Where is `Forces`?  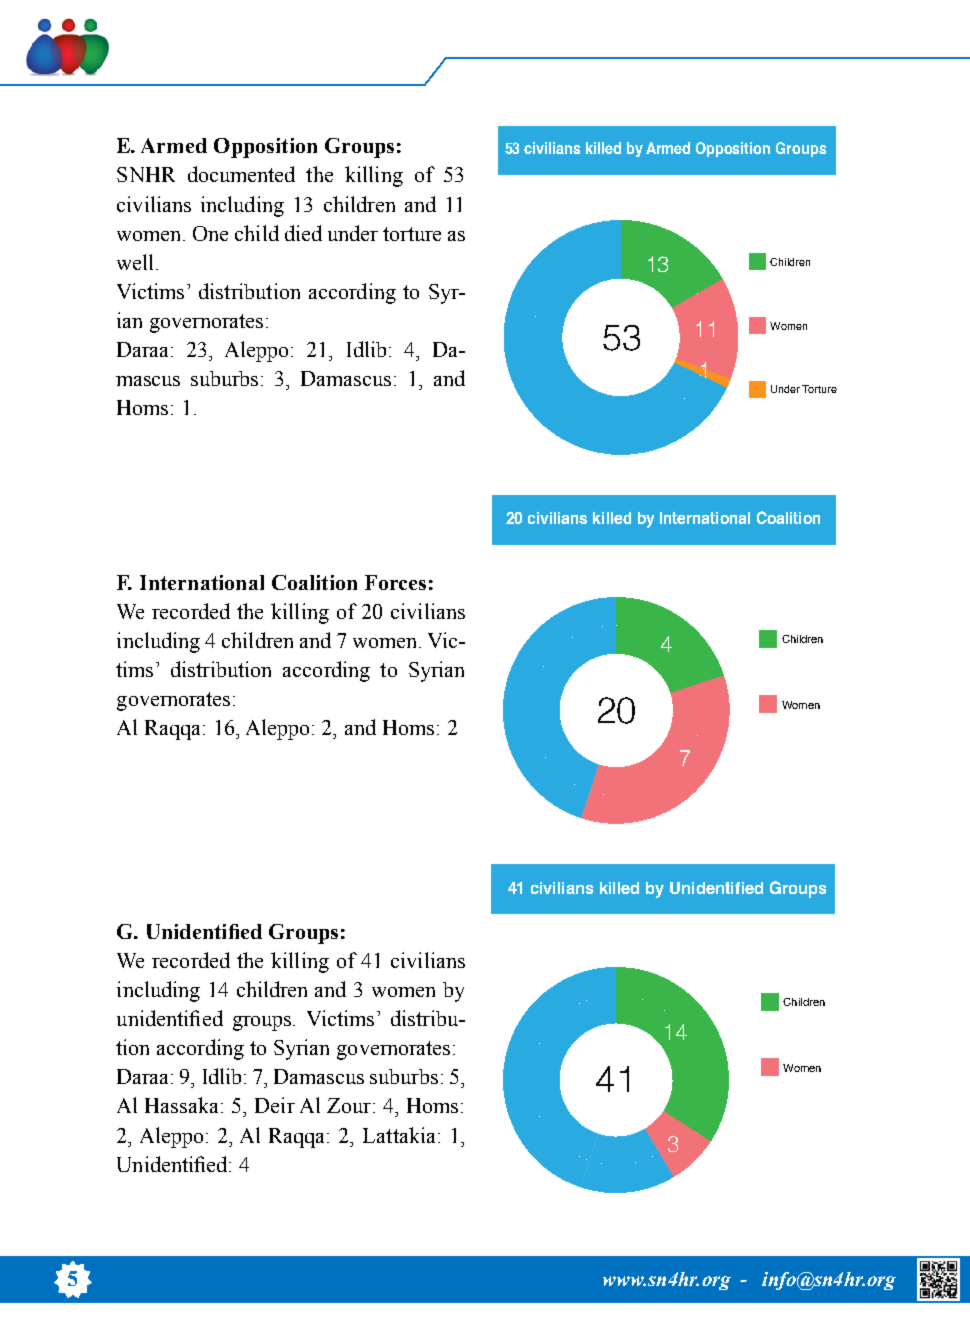 Forces is located at coordinates (395, 582).
